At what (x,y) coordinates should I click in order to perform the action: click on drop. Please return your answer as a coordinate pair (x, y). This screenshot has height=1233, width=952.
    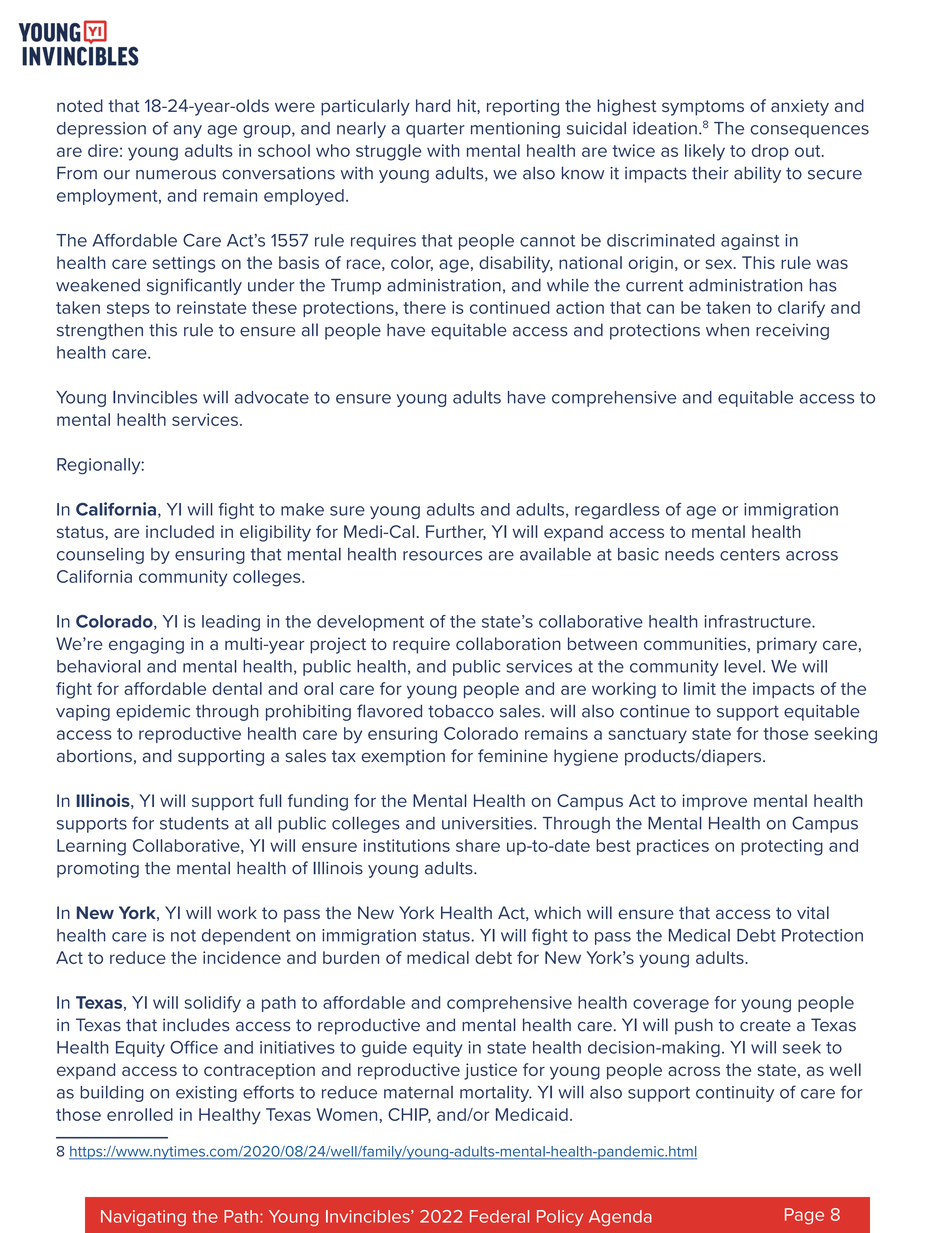
    Looking at the image, I should click on (770, 152).
